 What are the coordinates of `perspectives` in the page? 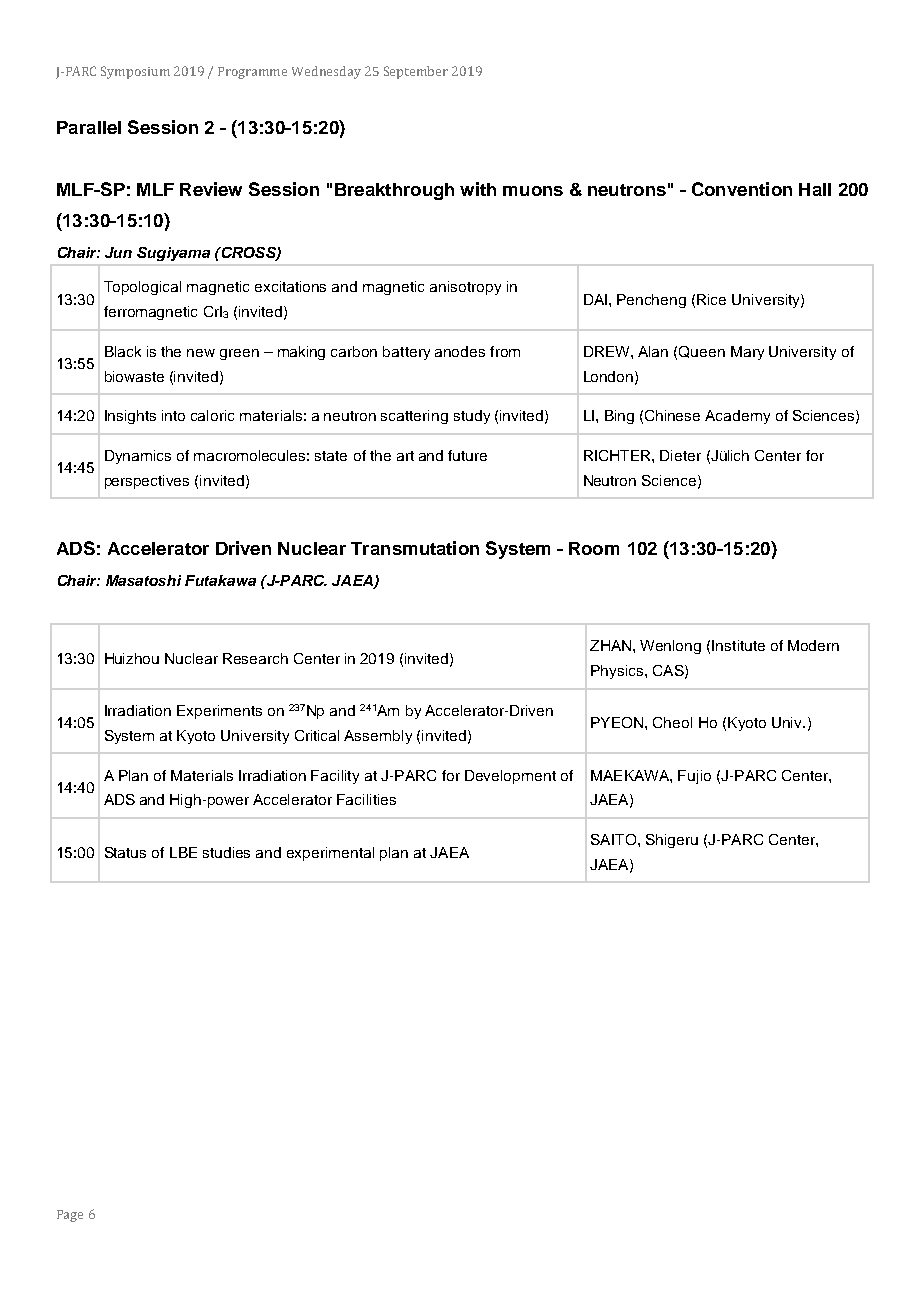 It's located at (147, 482).
